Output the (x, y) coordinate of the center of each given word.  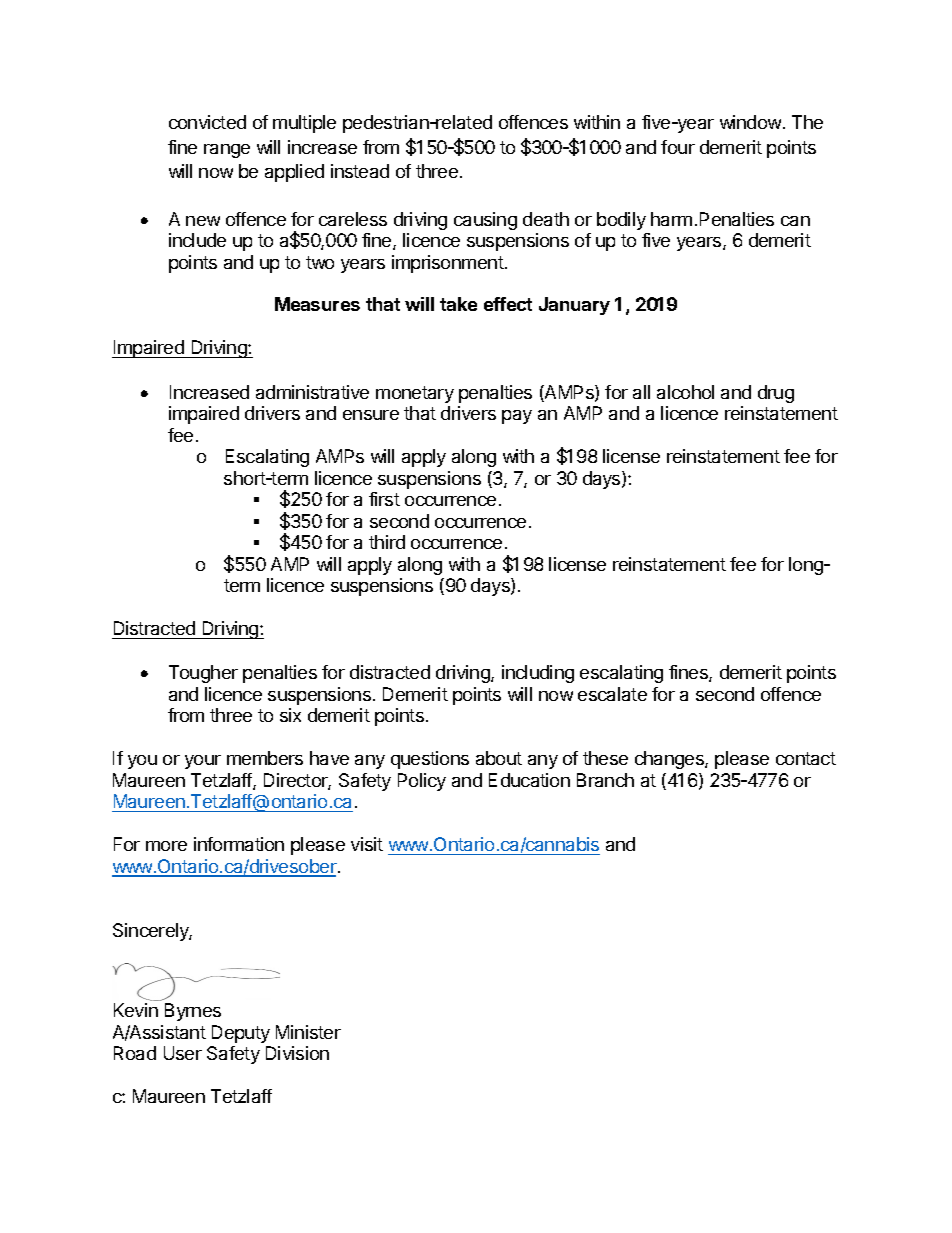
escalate (612, 694)
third (387, 542)
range (227, 151)
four (678, 147)
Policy (422, 782)
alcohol (685, 392)
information (239, 844)
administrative (312, 392)
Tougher (203, 674)
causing (485, 221)
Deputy (241, 1034)
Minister (308, 1032)
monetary (415, 394)
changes (670, 760)
